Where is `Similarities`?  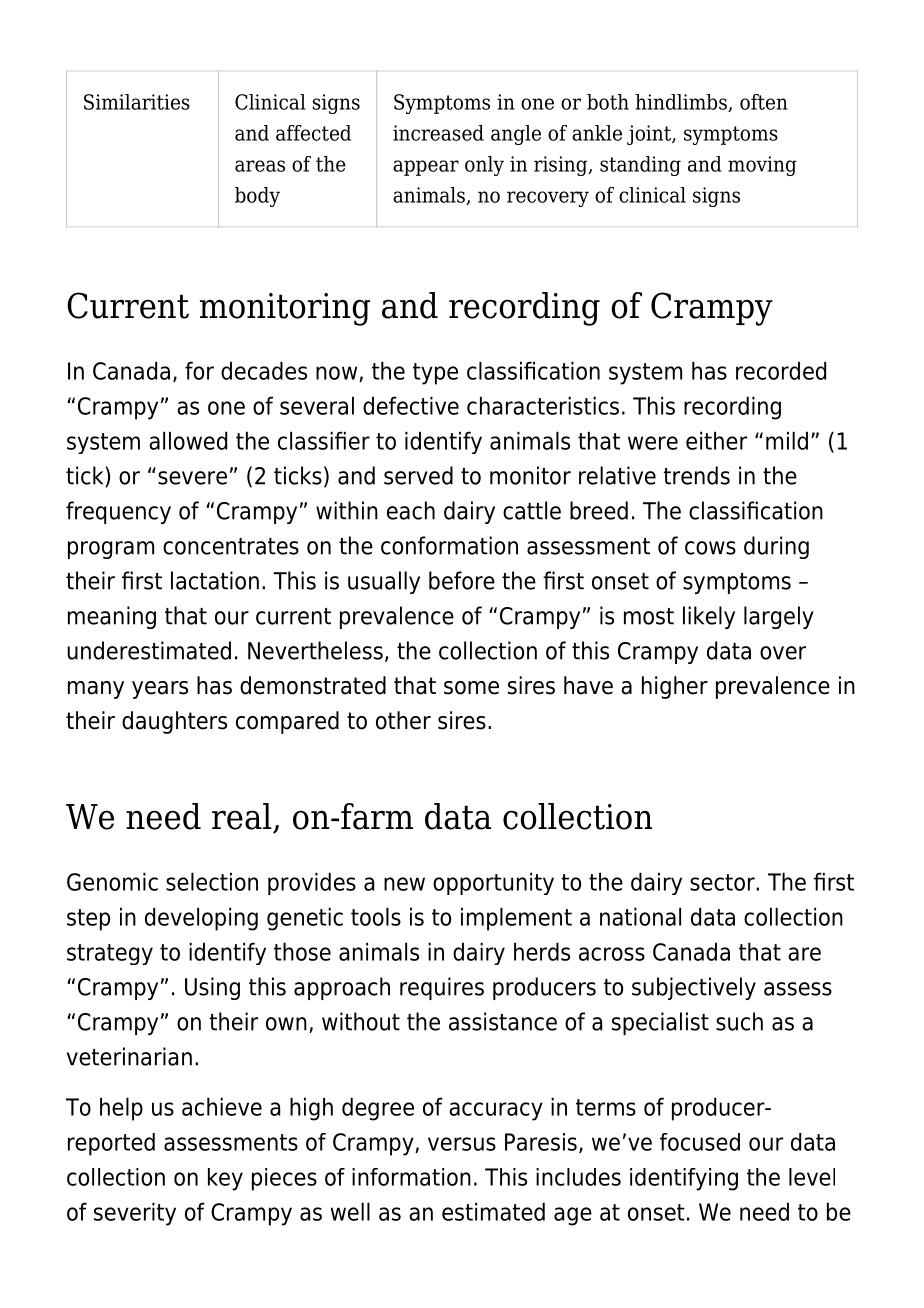
Similarities is located at coordinates (137, 102).
